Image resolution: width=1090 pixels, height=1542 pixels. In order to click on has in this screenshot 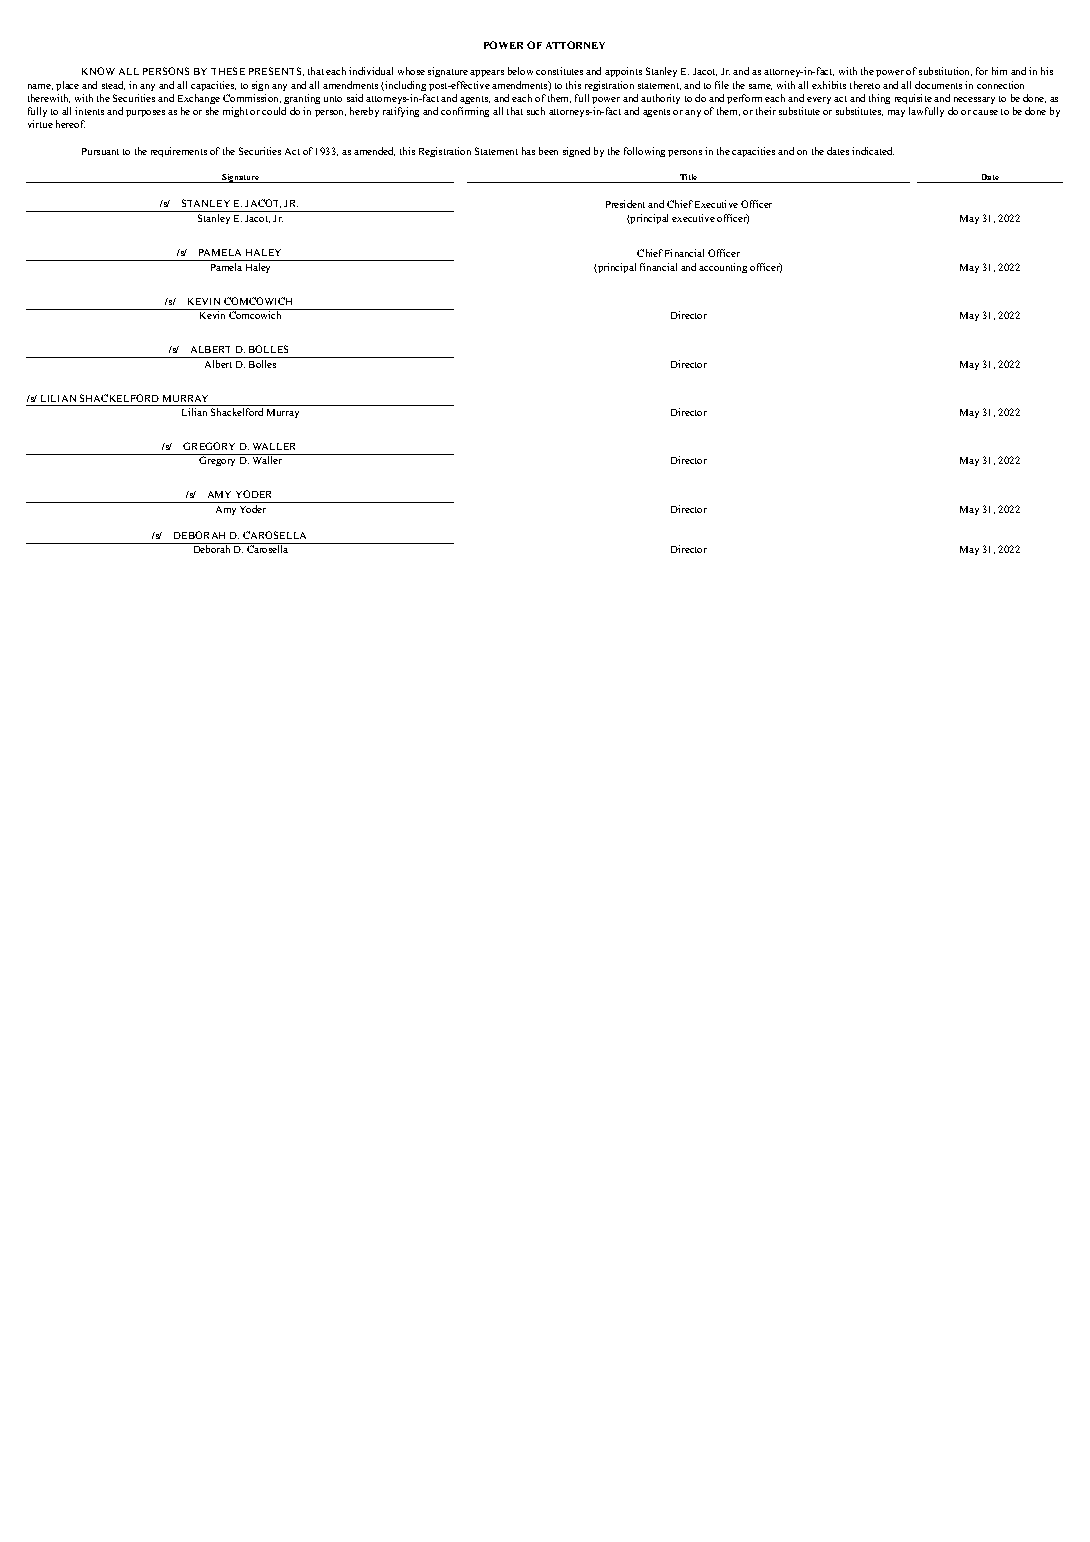, I will do `click(528, 151)`.
